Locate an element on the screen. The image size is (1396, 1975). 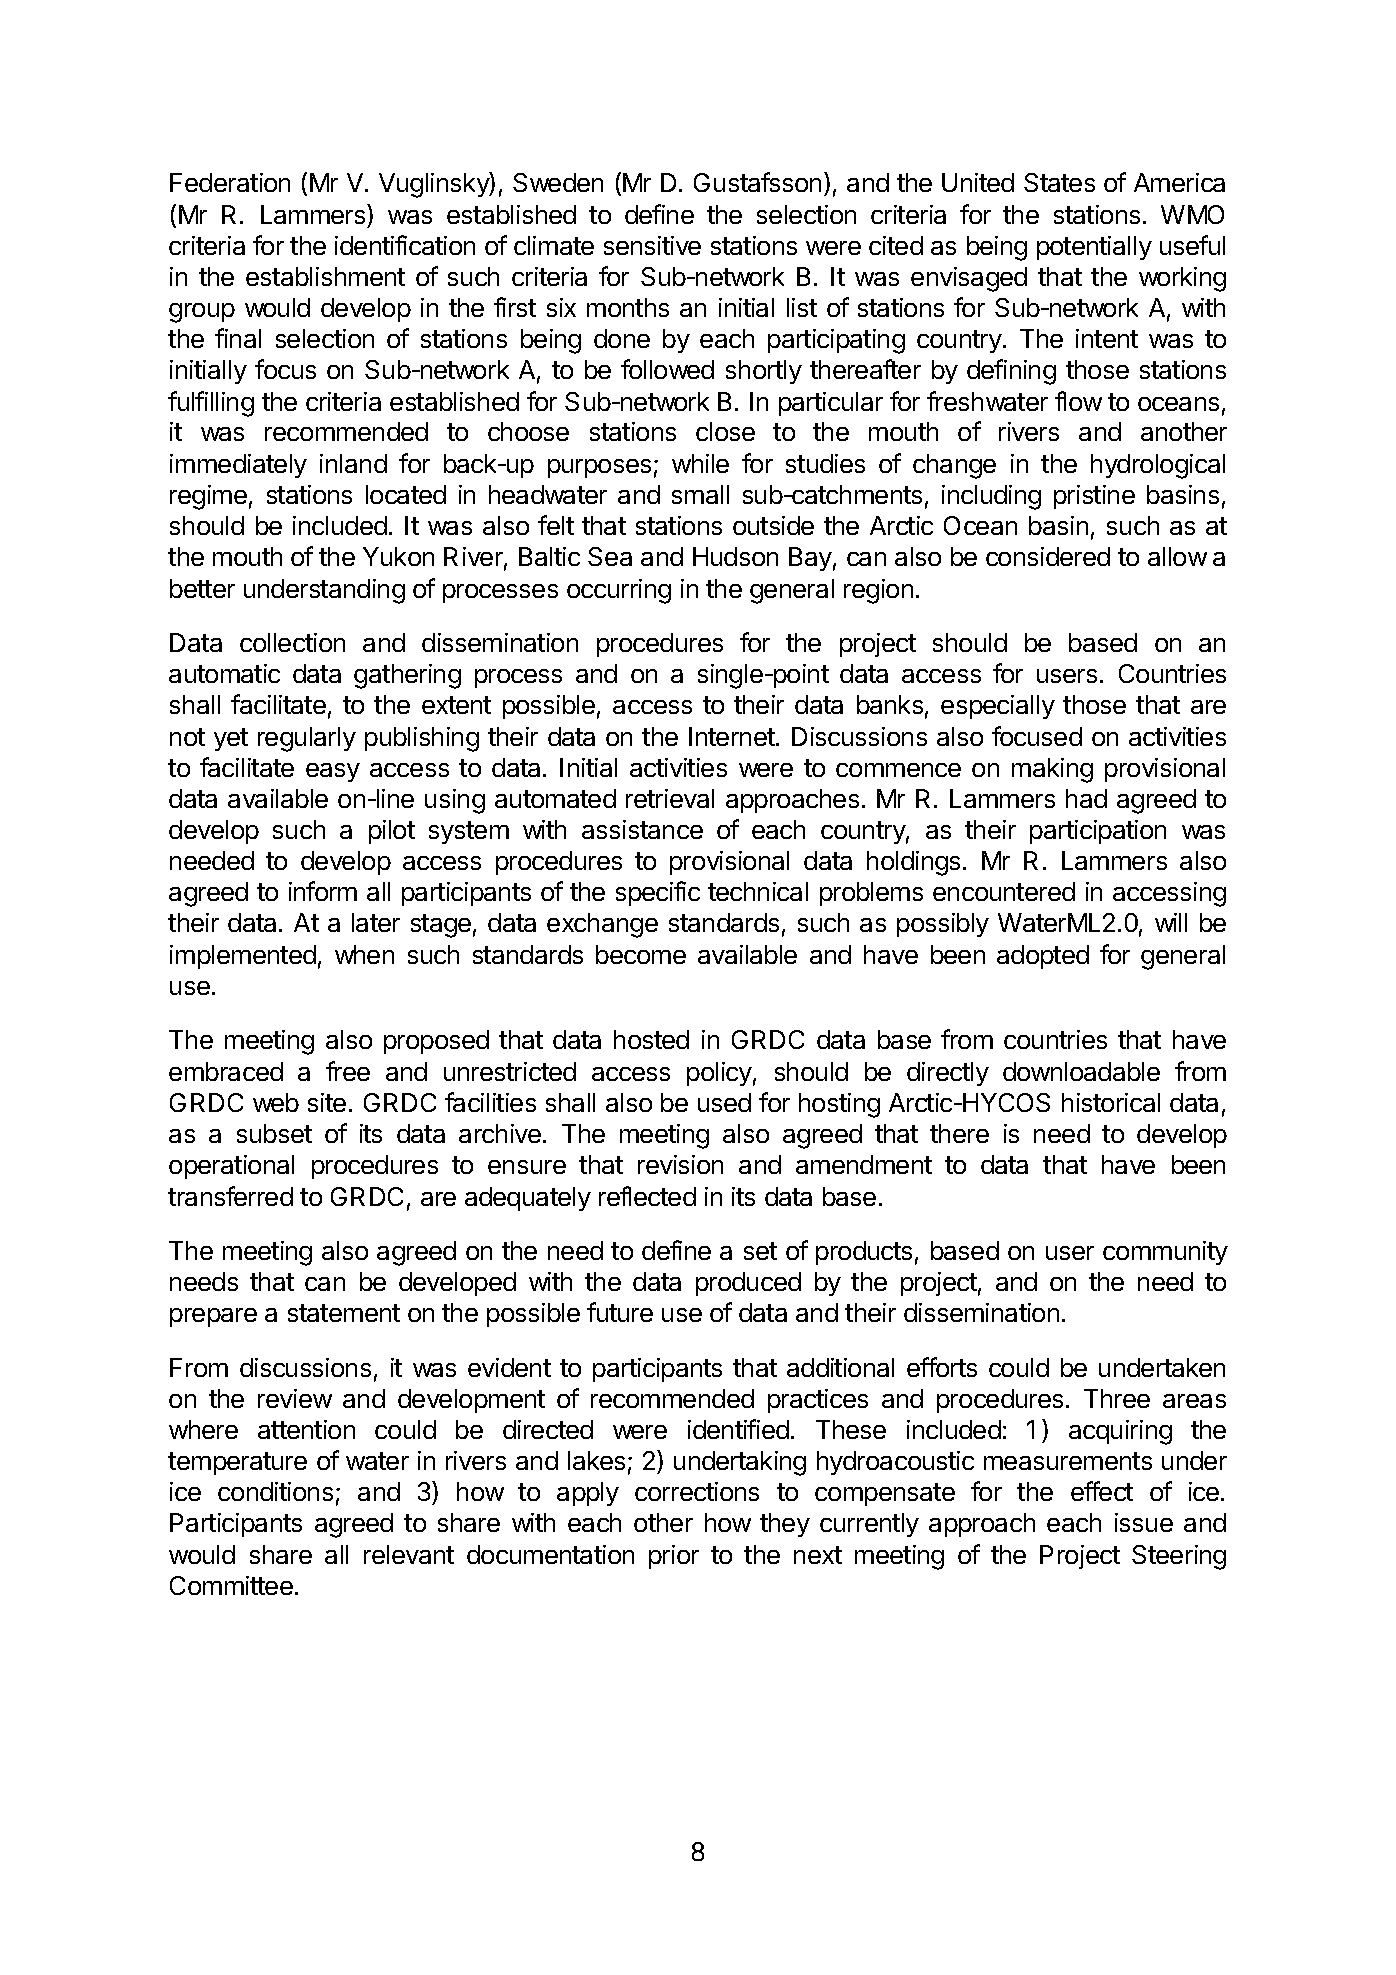
establishment is located at coordinates (325, 276).
